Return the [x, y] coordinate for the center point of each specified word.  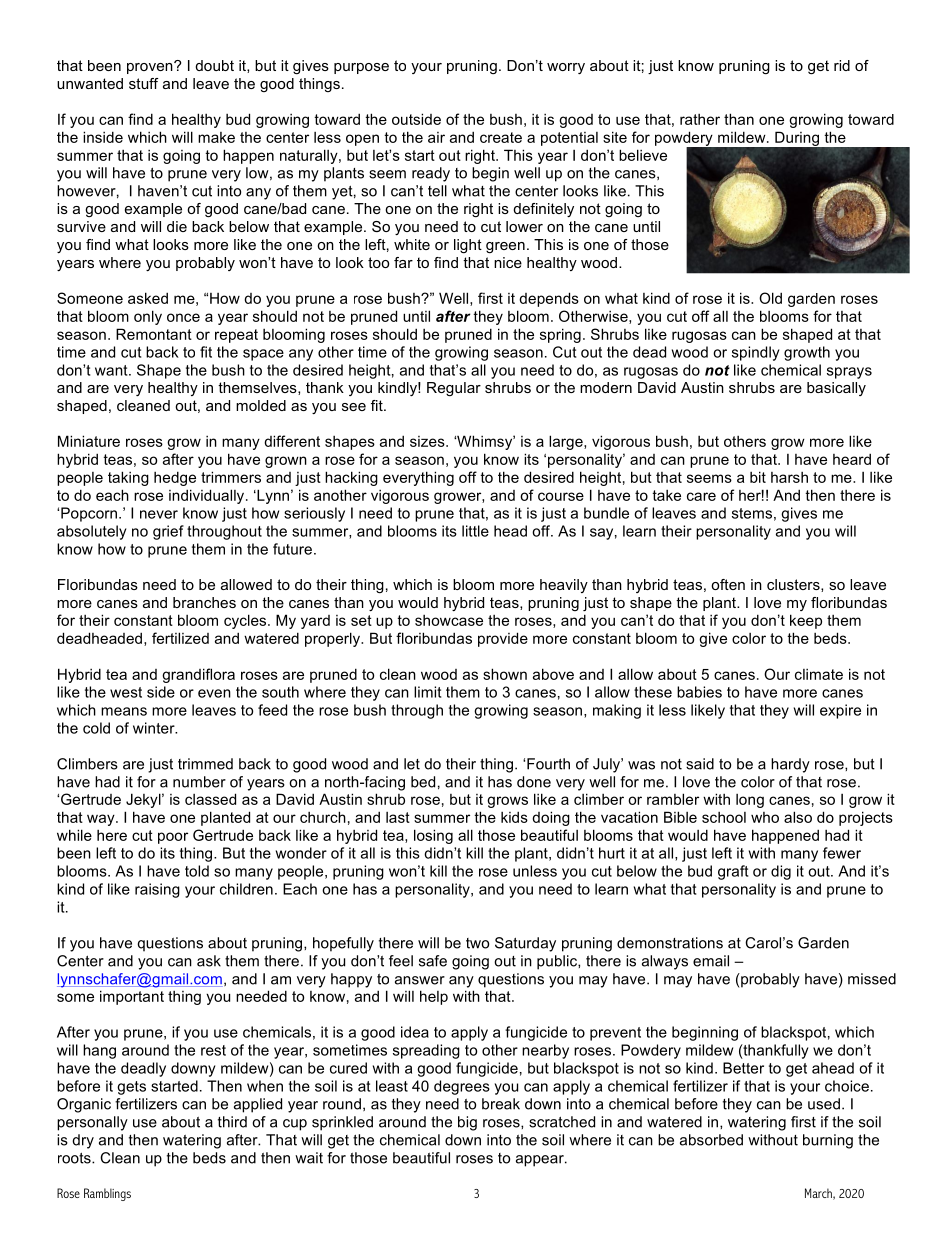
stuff [143, 83]
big [467, 1123]
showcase [449, 620]
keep [806, 621]
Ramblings [107, 1194]
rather [700, 119]
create [501, 137]
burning [828, 1141]
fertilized [180, 638]
